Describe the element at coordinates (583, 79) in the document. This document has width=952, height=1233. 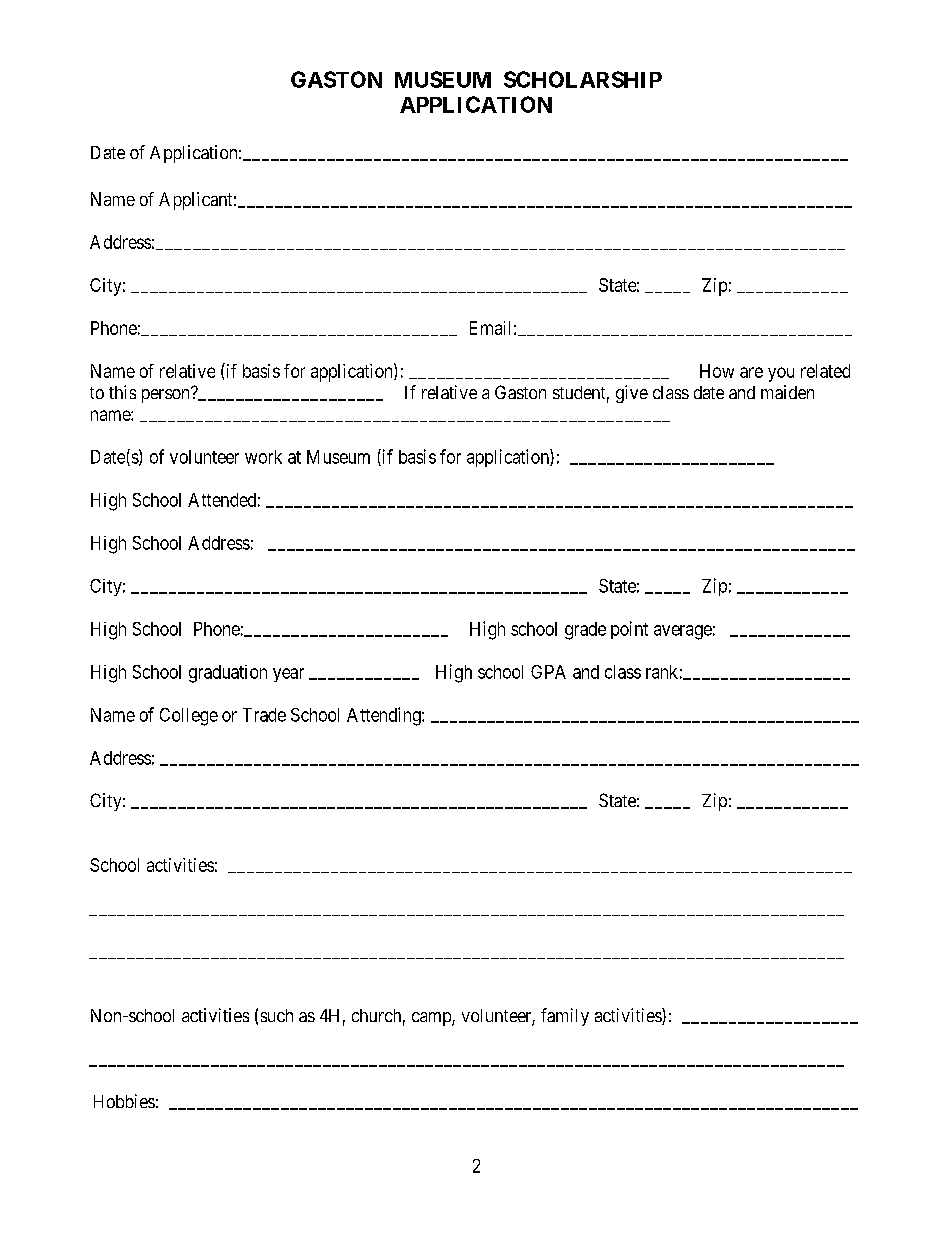
I see `SCHOLARSHIP` at that location.
